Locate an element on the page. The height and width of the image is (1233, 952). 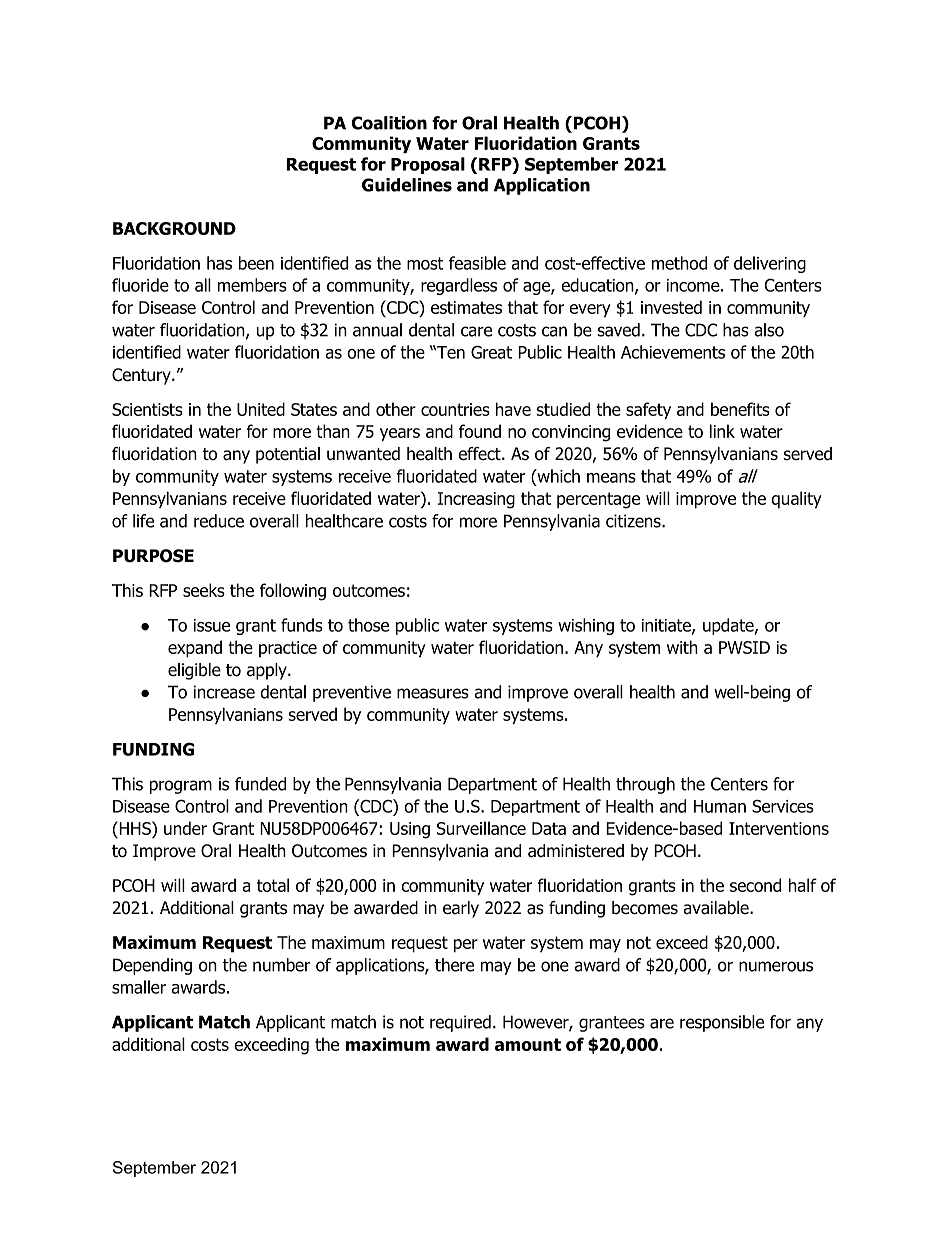
Proposal is located at coordinates (428, 165).
